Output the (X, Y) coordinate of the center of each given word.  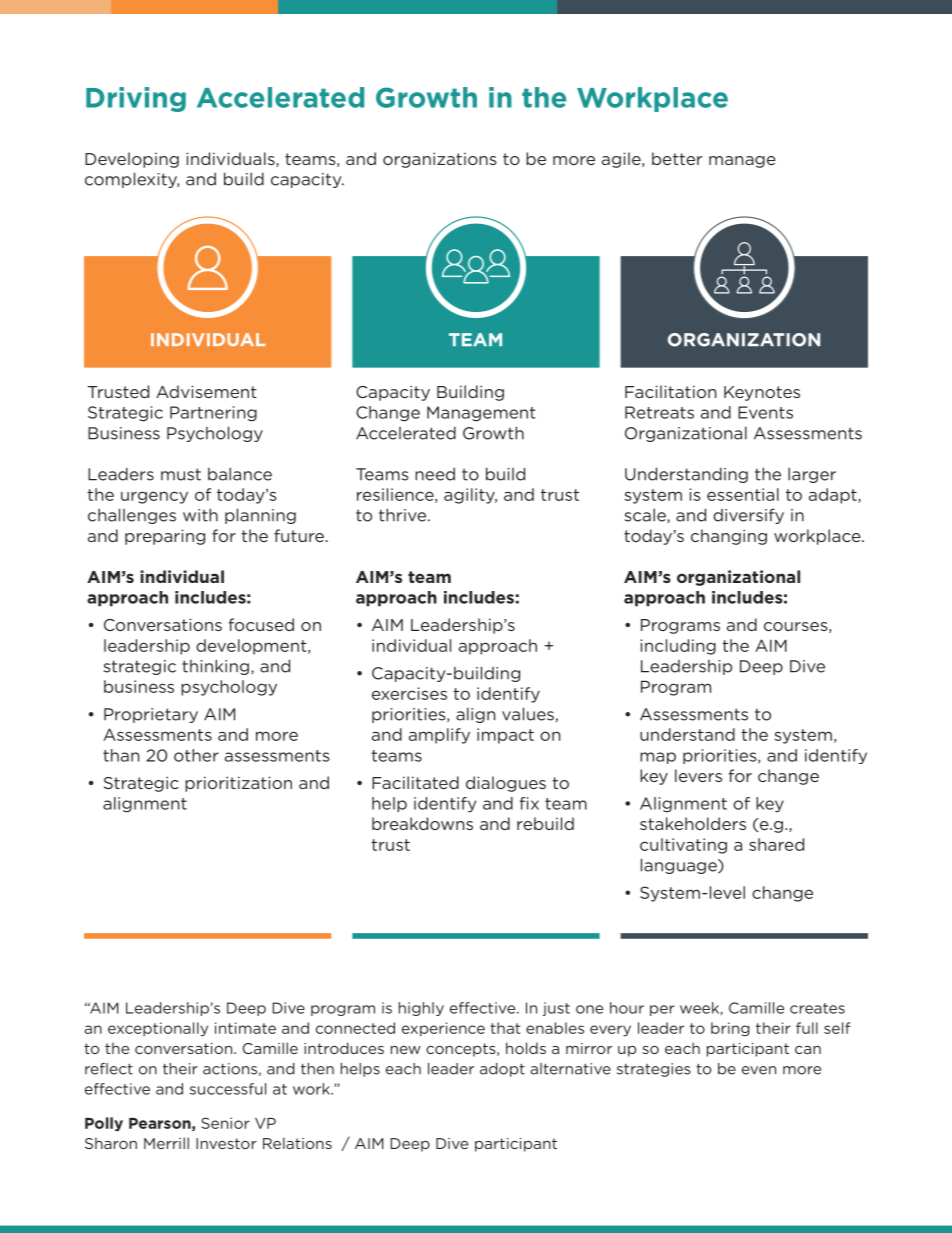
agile (622, 160)
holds (526, 1048)
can (808, 1050)
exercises (409, 693)
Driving (136, 99)
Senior (225, 1123)
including (678, 647)
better (677, 158)
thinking (215, 667)
